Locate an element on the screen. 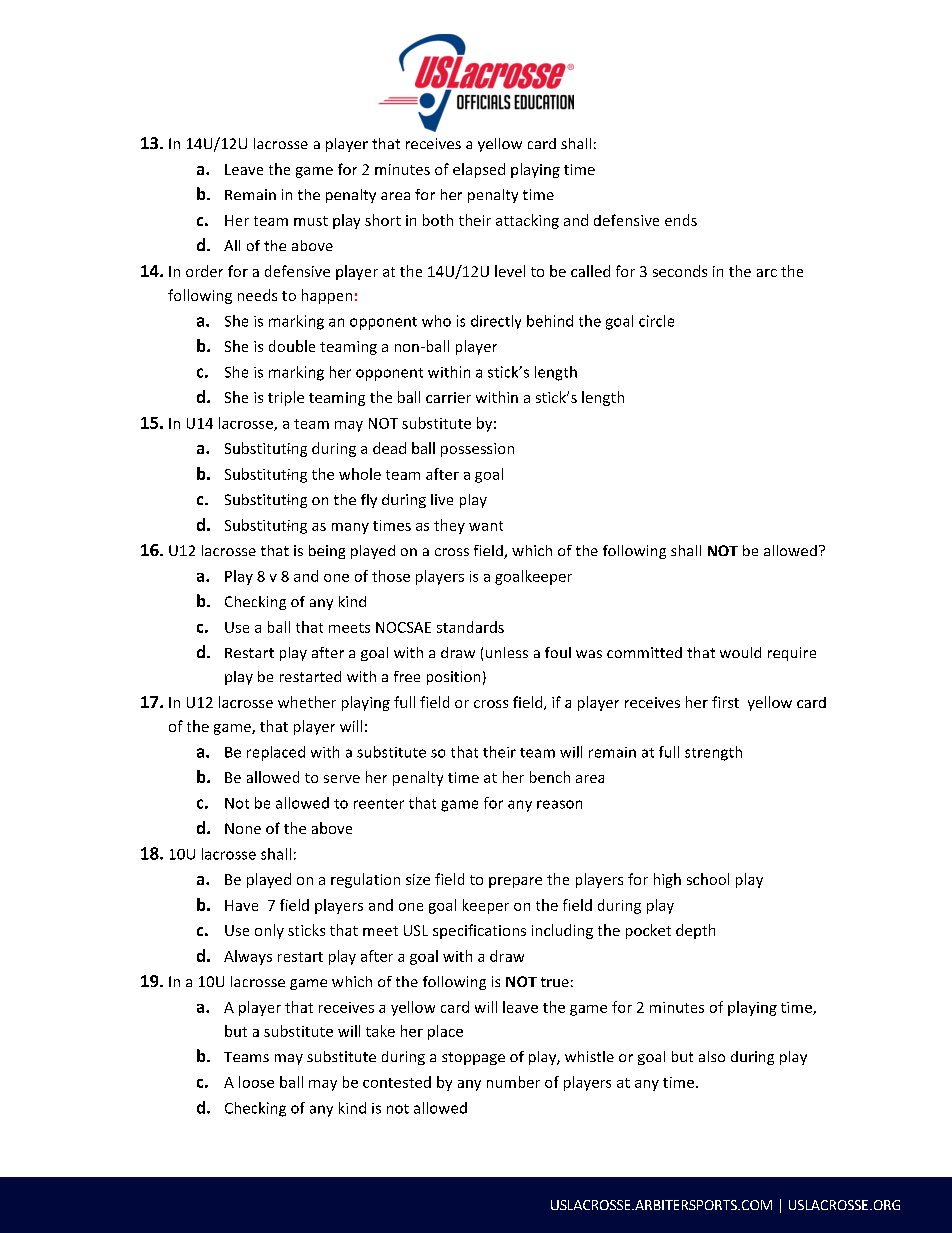 This screenshot has width=952, height=1233. position is located at coordinates (453, 678).
